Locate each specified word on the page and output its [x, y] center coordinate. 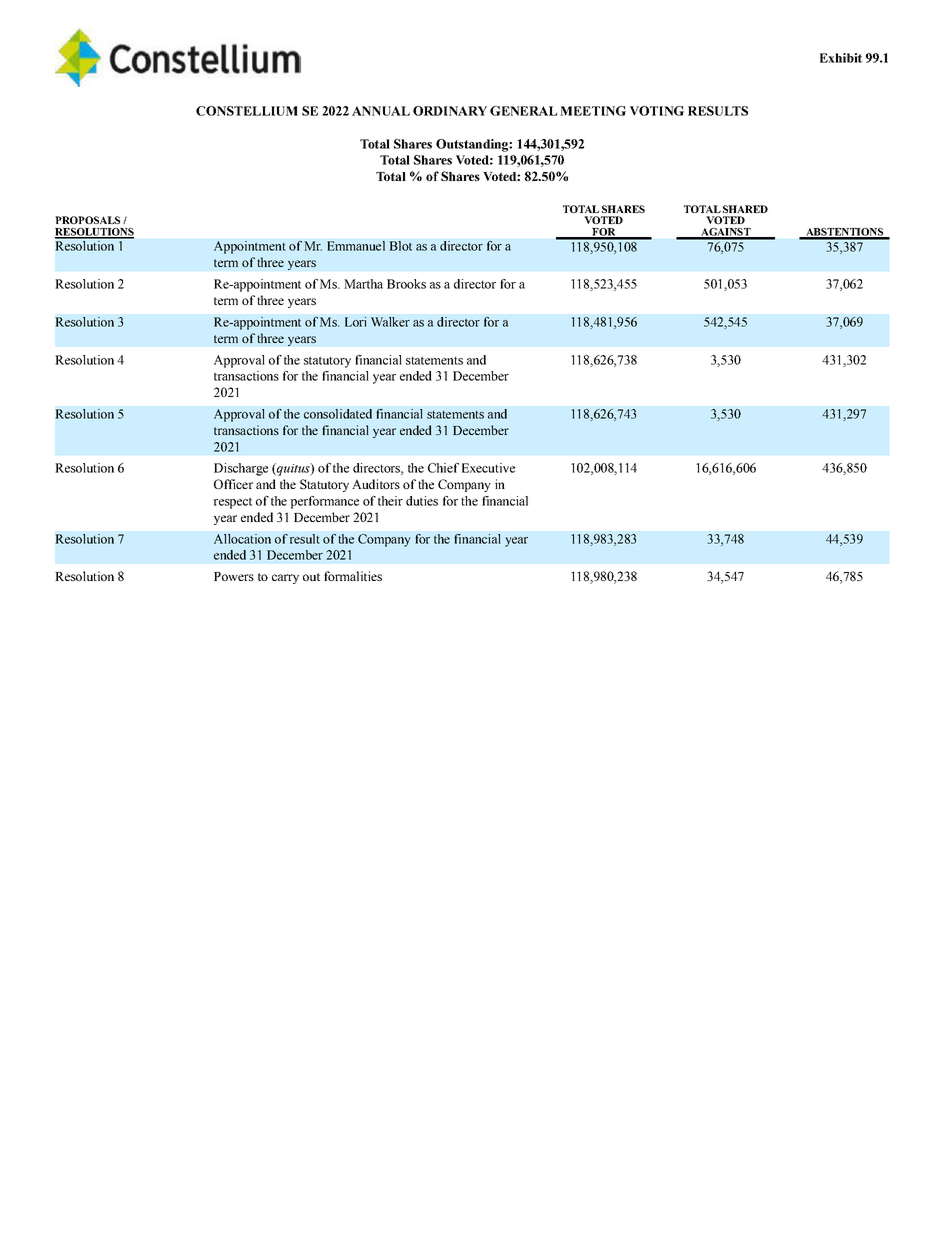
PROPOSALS [87, 220]
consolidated [338, 414]
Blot [400, 246]
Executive [488, 468]
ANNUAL [381, 111]
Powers [234, 576]
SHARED [745, 209]
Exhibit [841, 58]
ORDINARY [450, 111]
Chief [443, 468]
